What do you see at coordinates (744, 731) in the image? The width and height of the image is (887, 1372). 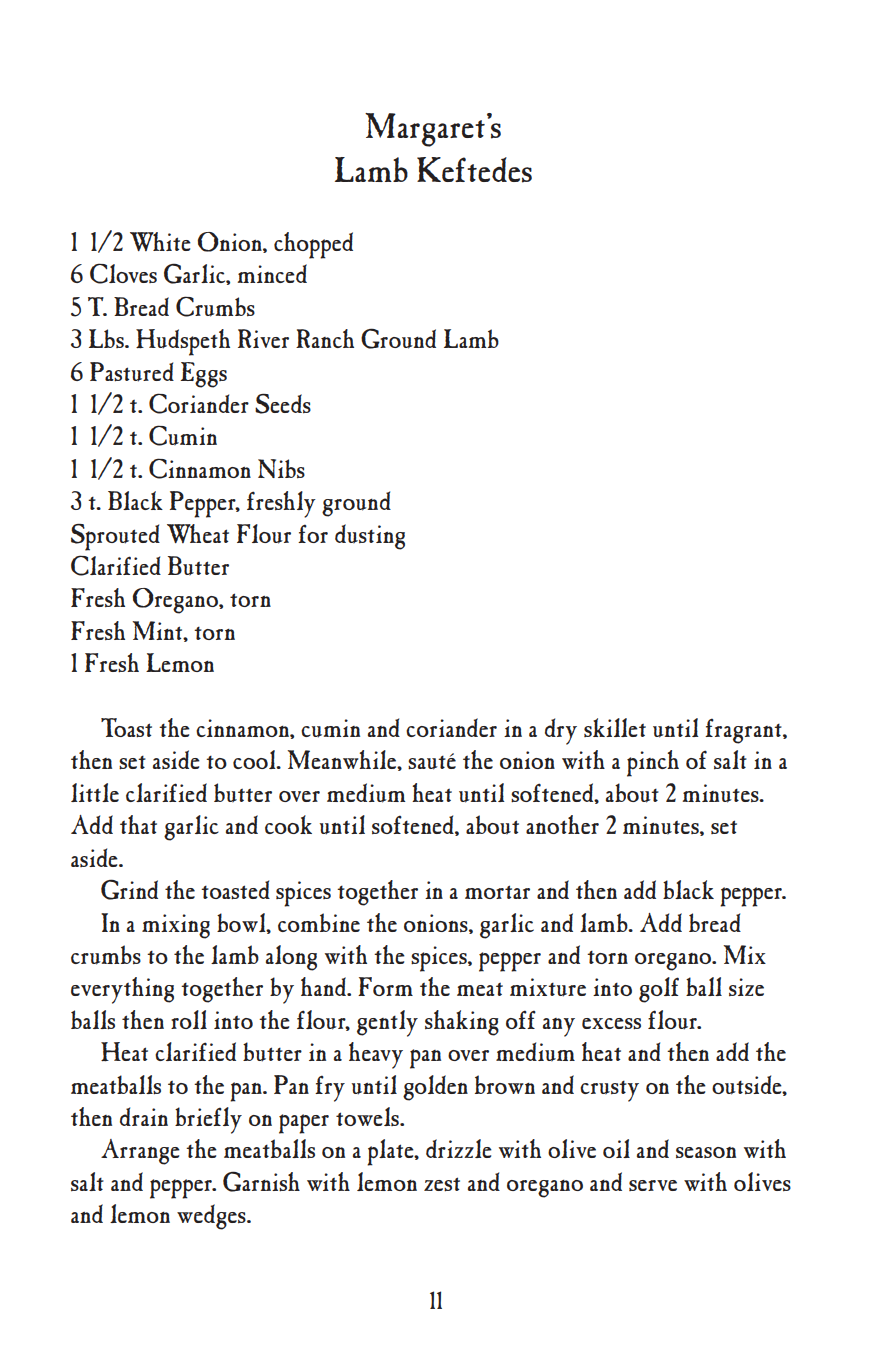 I see `fragrant` at bounding box center [744, 731].
